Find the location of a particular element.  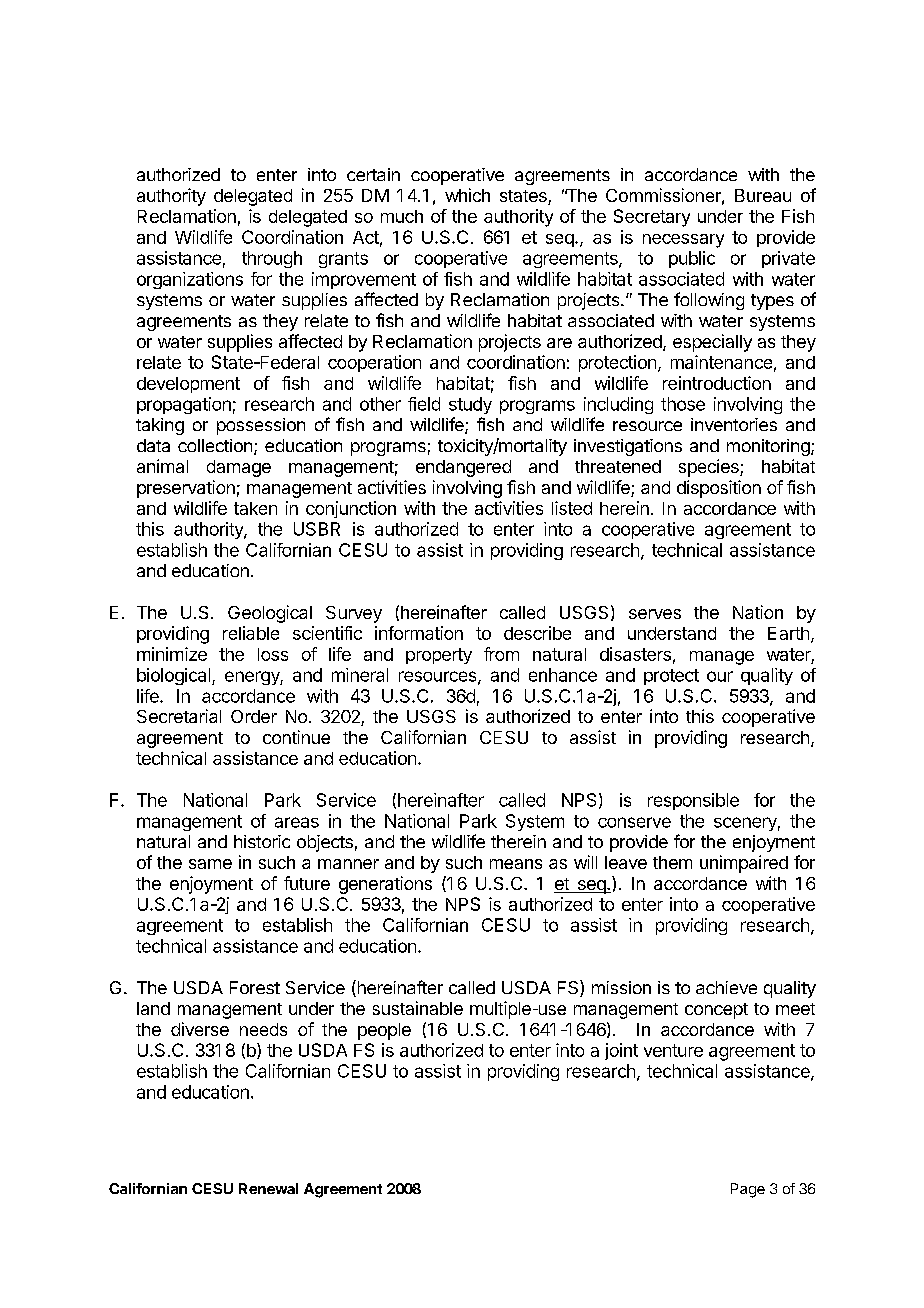

disasters is located at coordinates (635, 654).
